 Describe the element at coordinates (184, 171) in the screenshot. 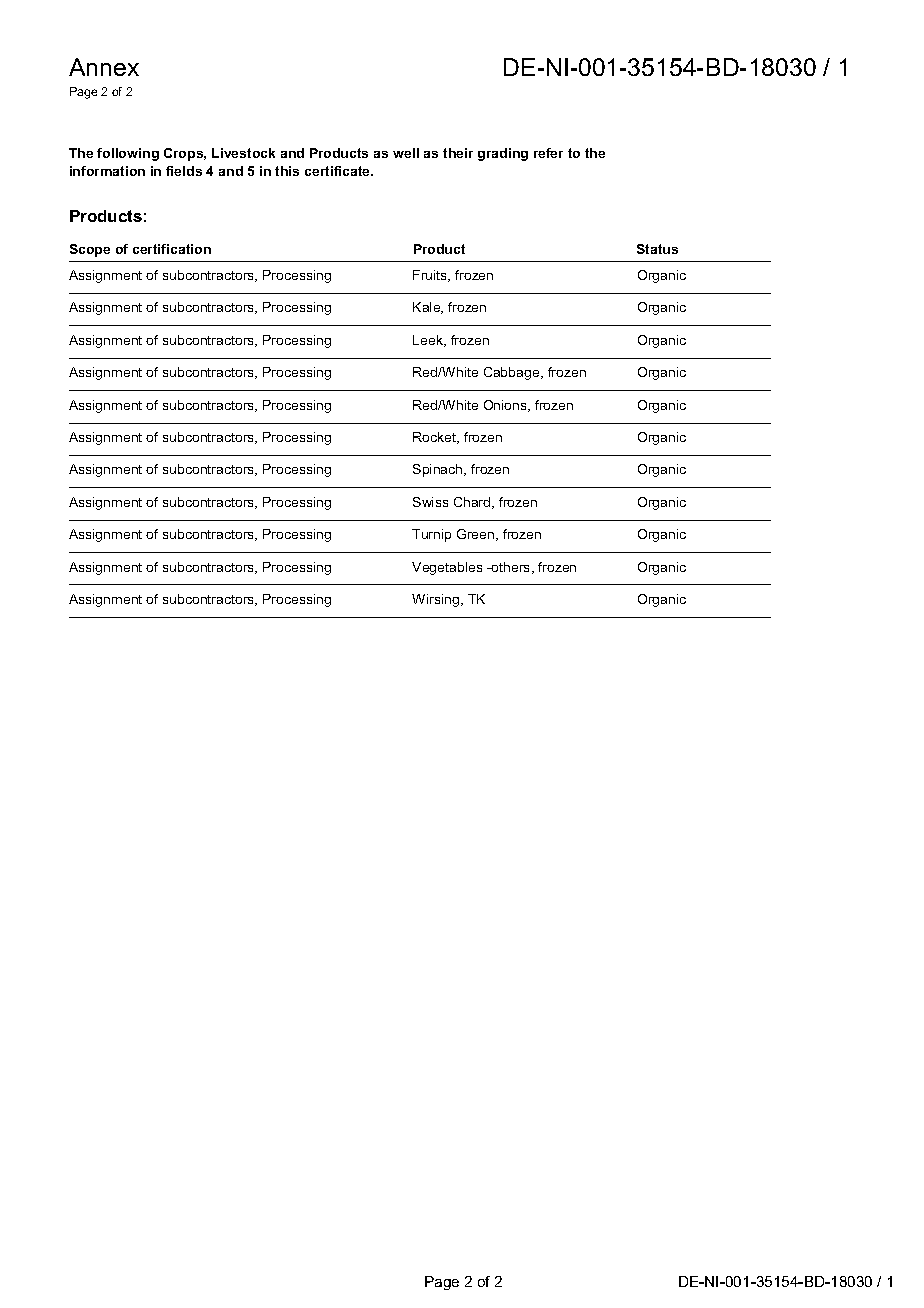

I see `fields` at that location.
